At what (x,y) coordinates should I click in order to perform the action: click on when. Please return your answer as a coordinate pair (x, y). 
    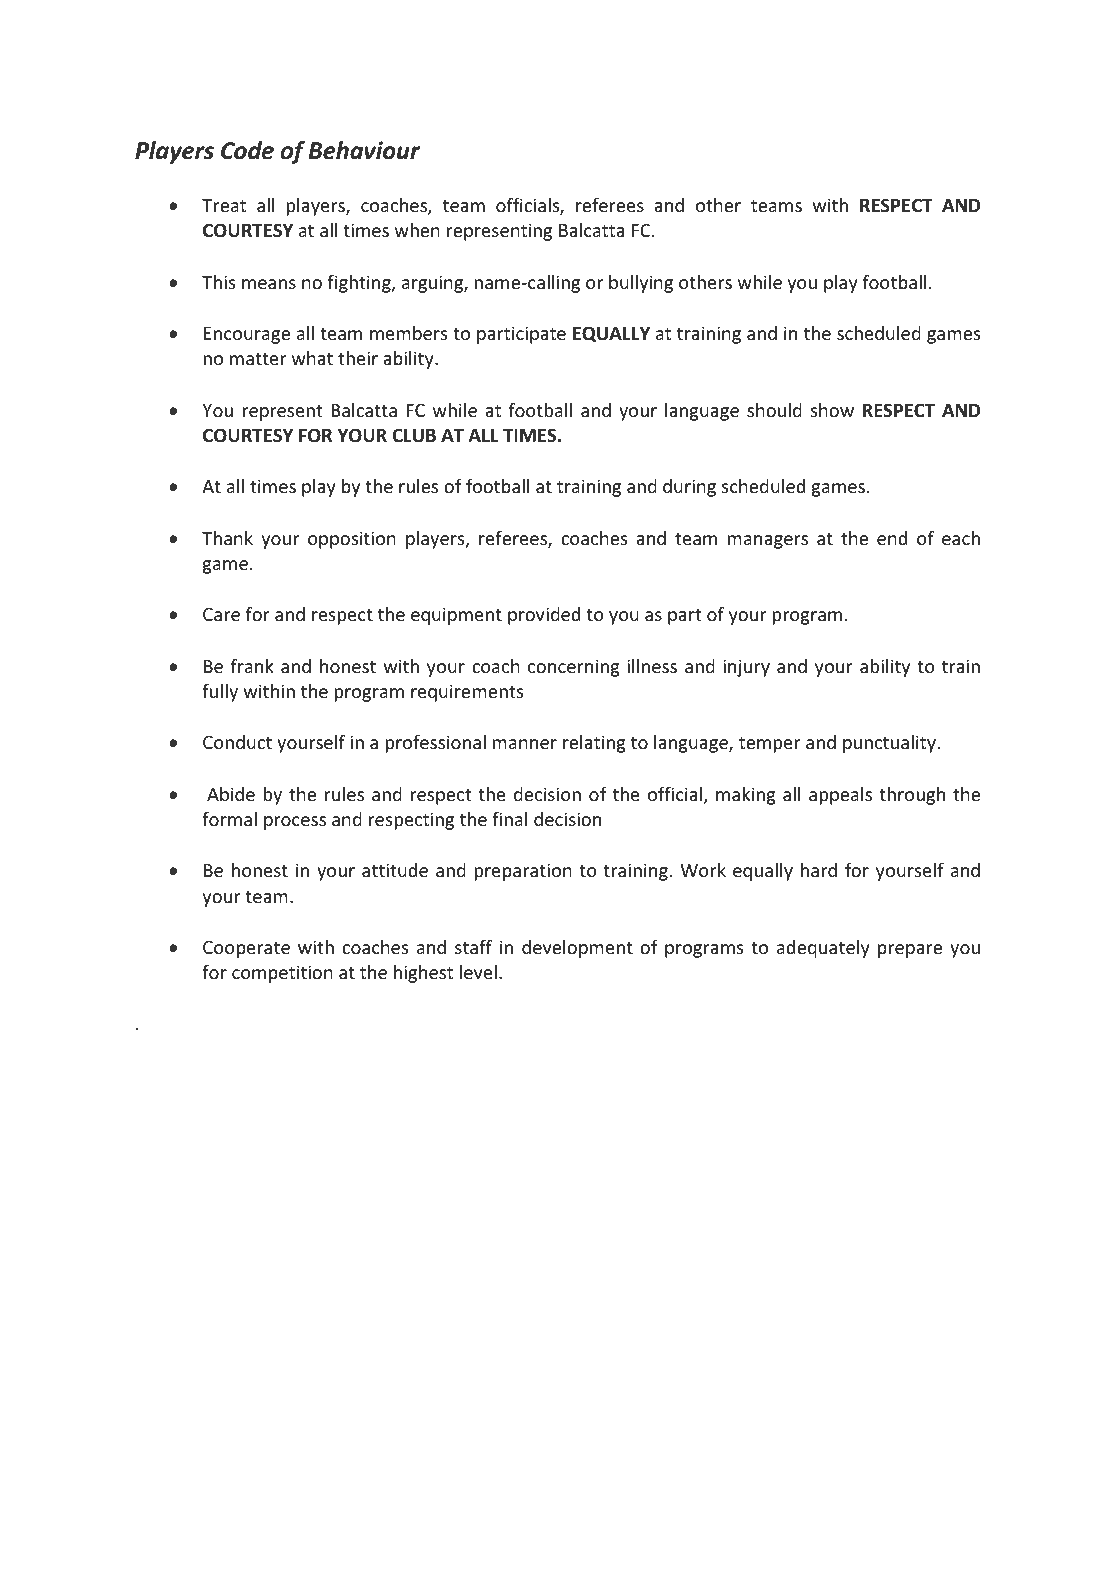
    Looking at the image, I should click on (417, 230).
